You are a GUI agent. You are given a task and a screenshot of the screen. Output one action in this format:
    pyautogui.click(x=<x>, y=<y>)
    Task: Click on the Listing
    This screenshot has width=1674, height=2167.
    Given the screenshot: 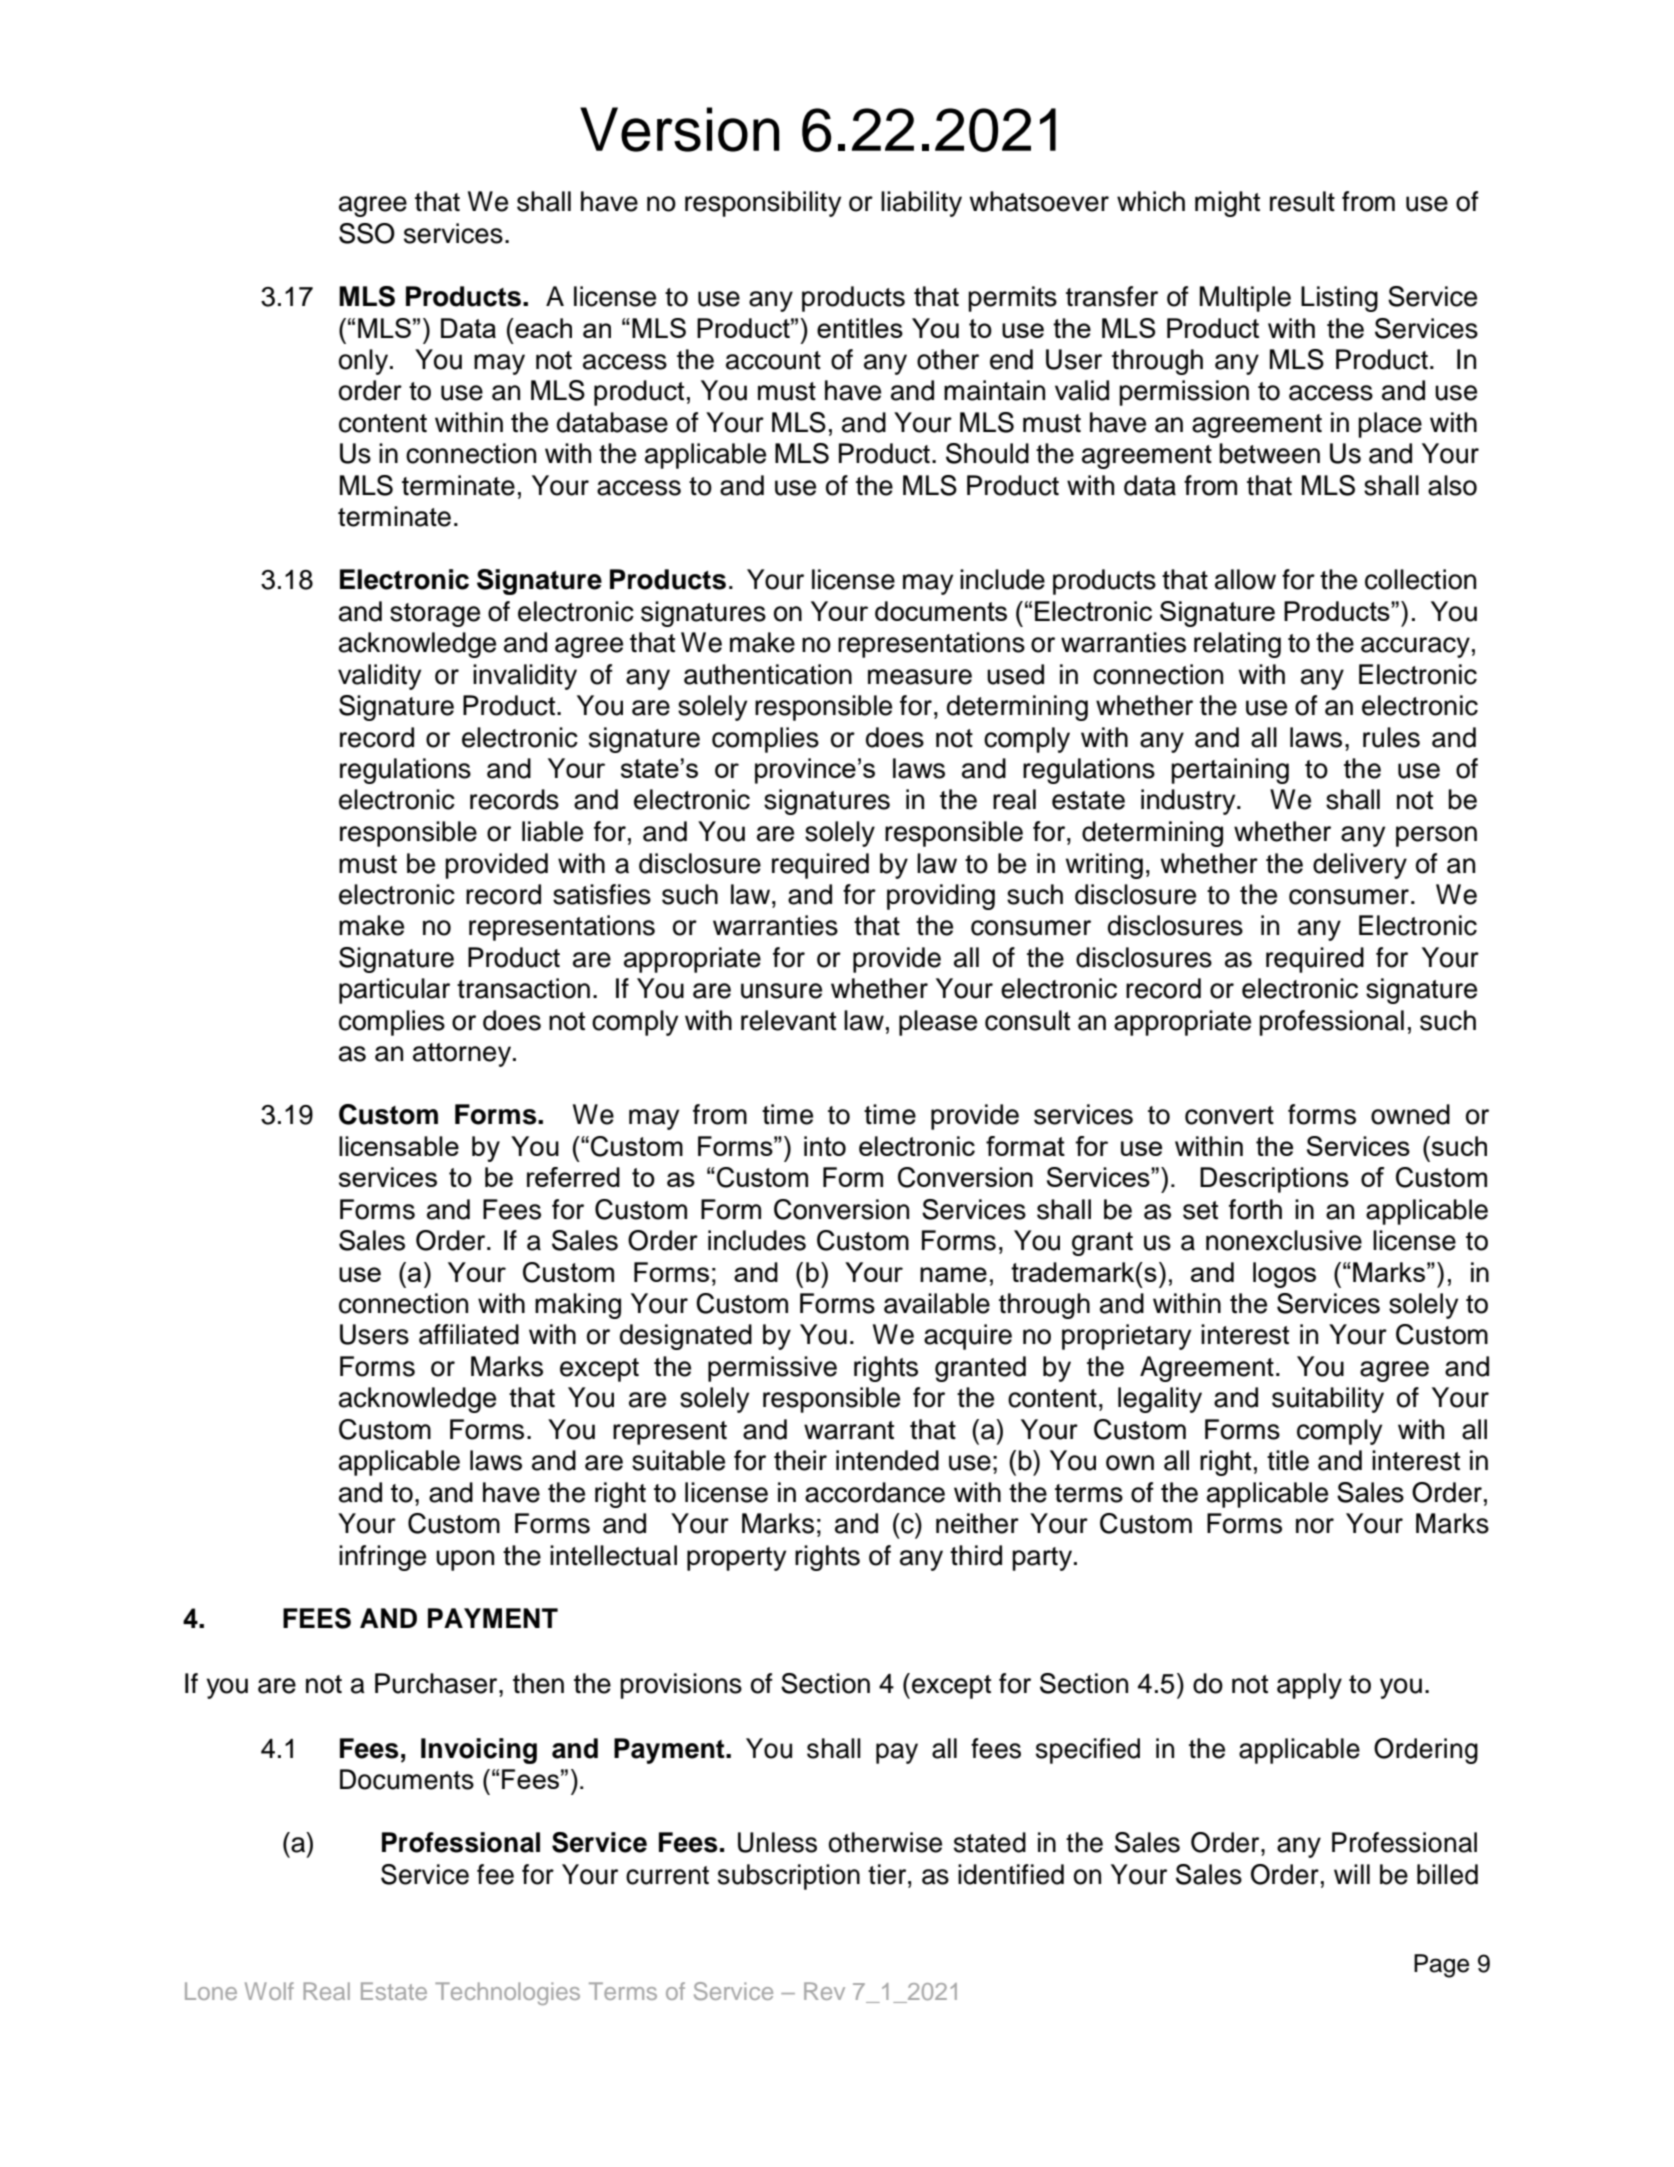 What is the action you would take?
    pyautogui.click(x=1339, y=299)
